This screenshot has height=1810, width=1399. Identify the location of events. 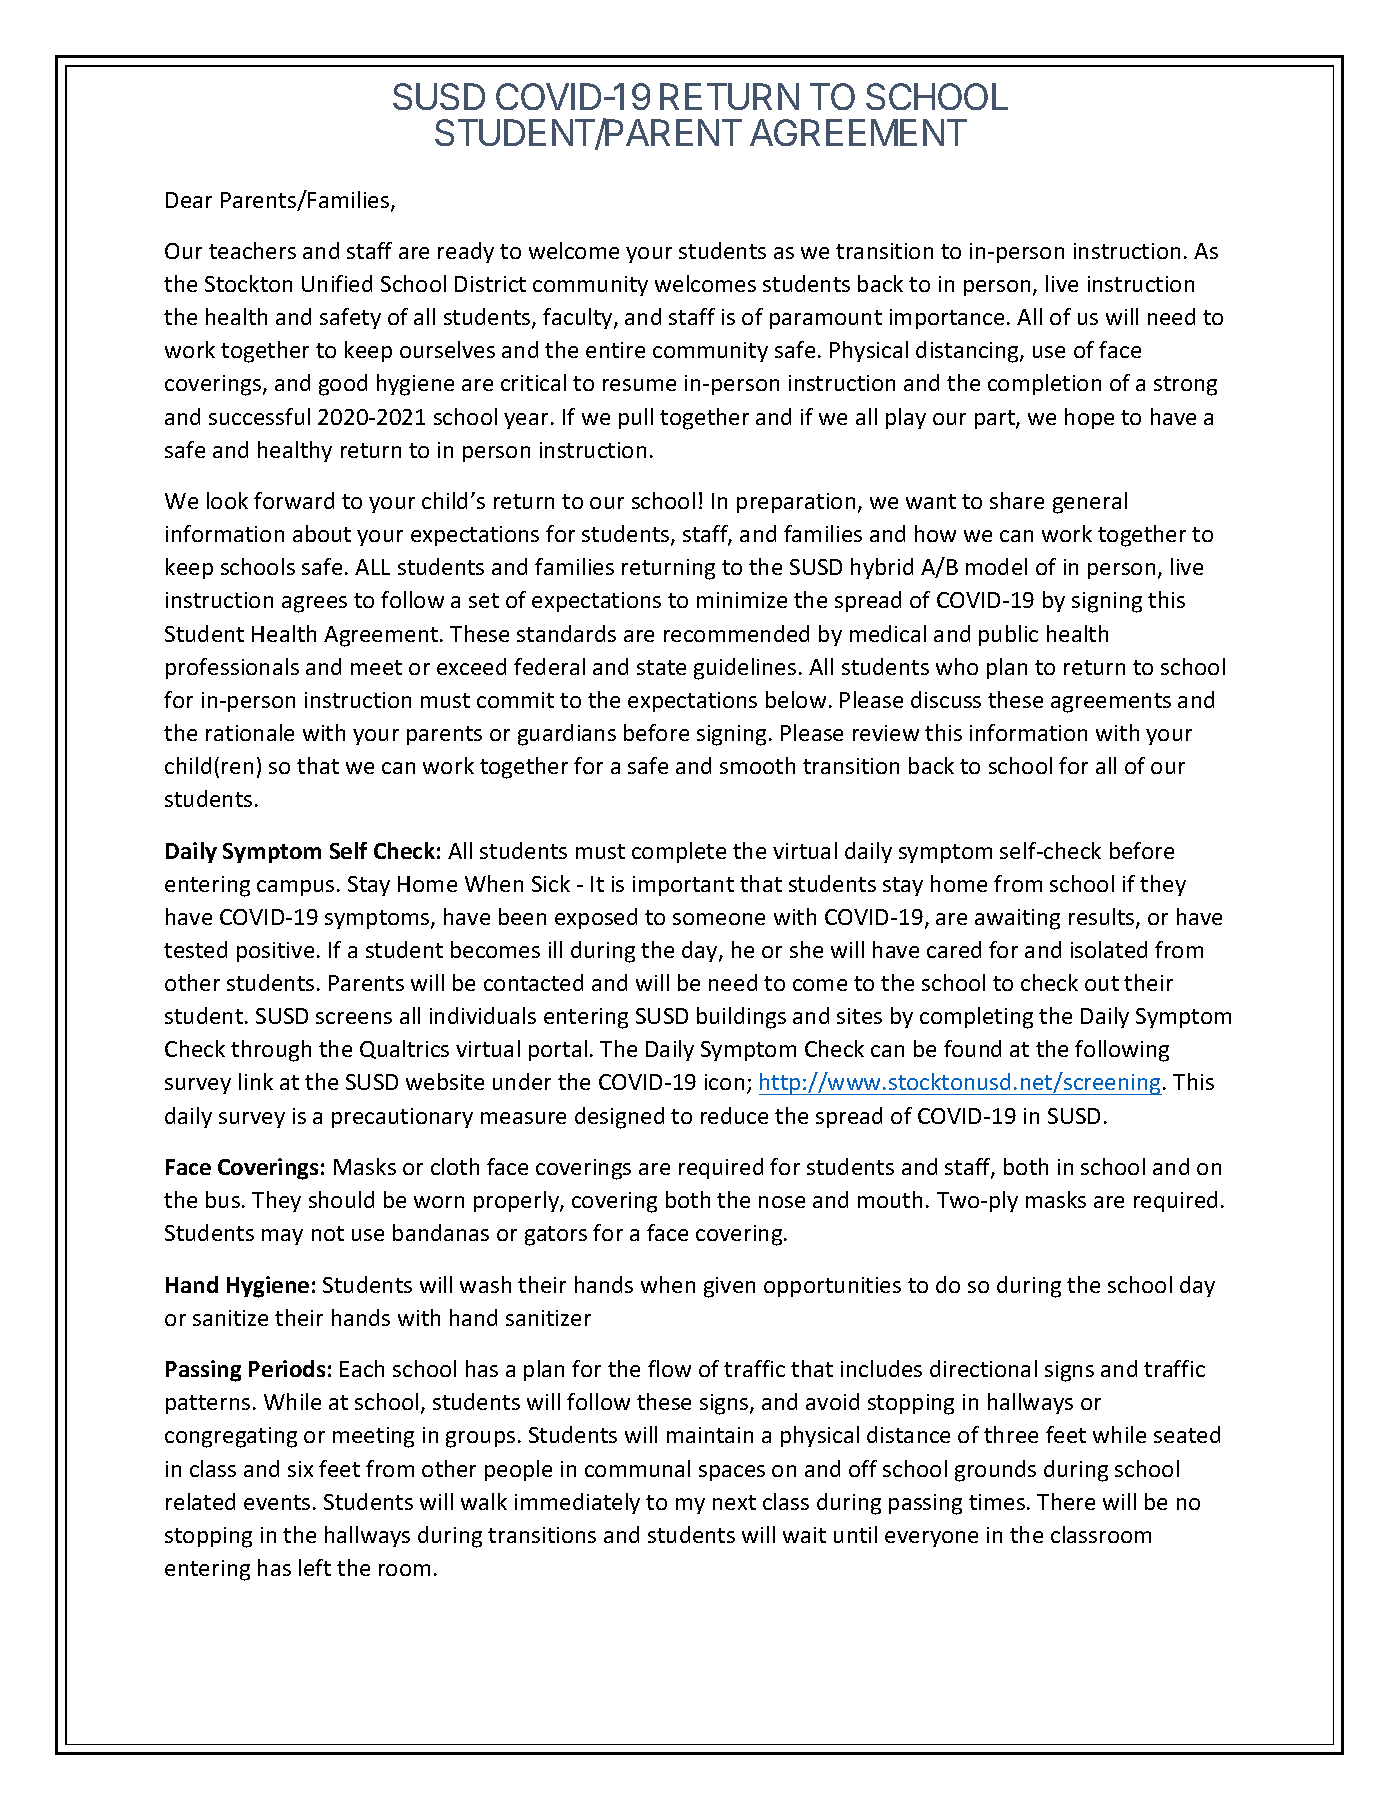
(277, 1502).
